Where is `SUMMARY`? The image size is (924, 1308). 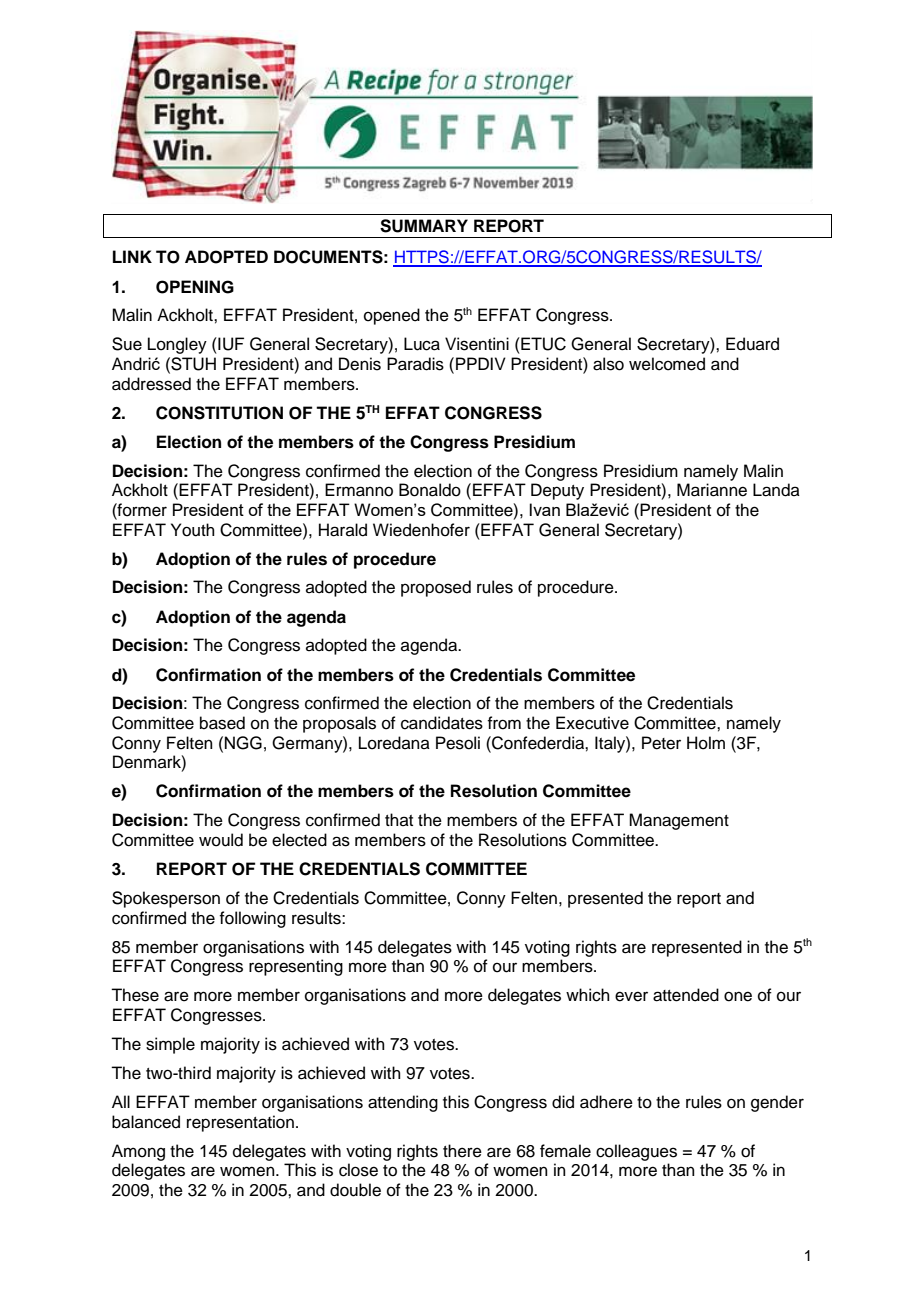 SUMMARY is located at coordinates (424, 226).
